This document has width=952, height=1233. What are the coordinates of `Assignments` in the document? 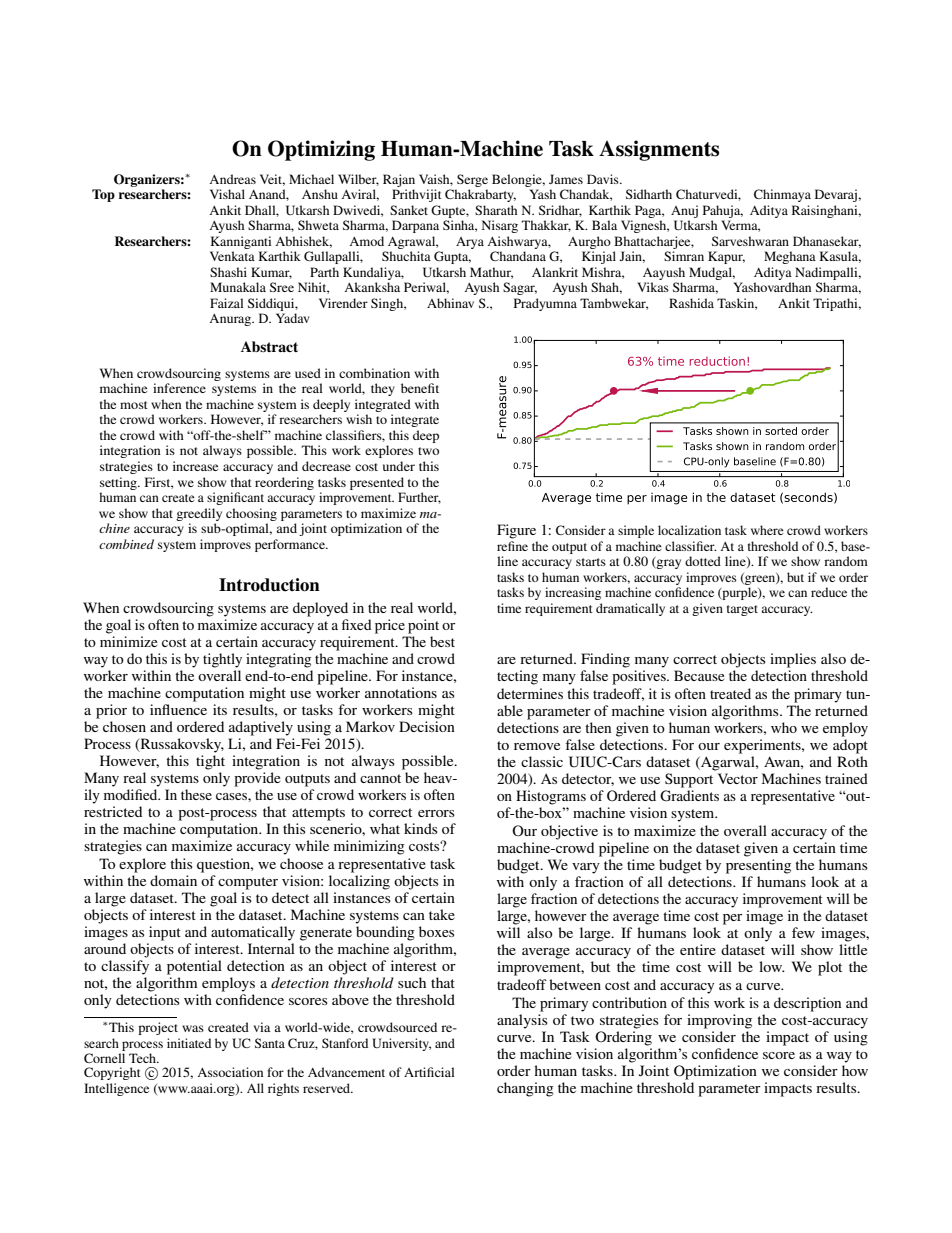 It's located at (659, 150).
